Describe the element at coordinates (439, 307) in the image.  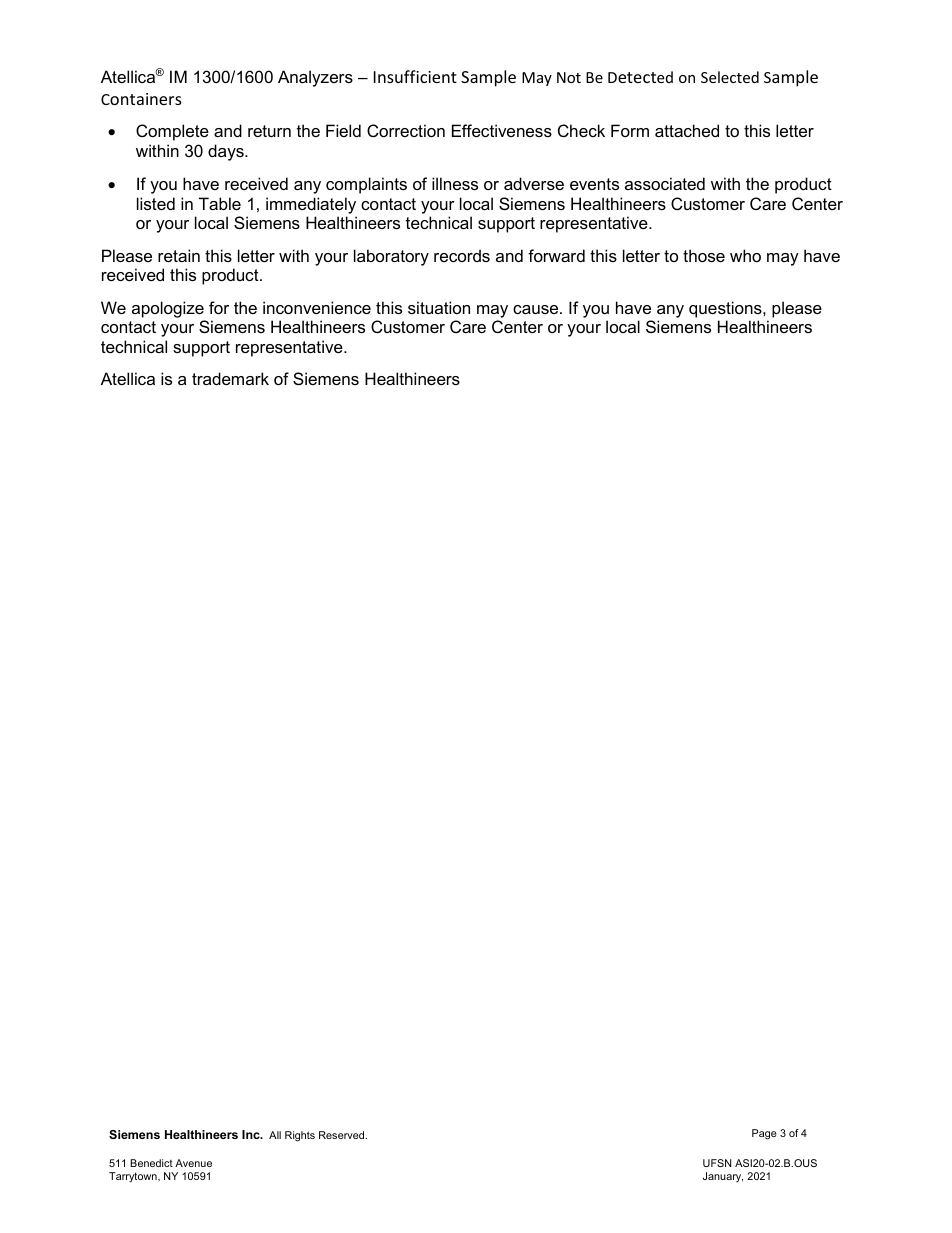
I see `situation` at that location.
